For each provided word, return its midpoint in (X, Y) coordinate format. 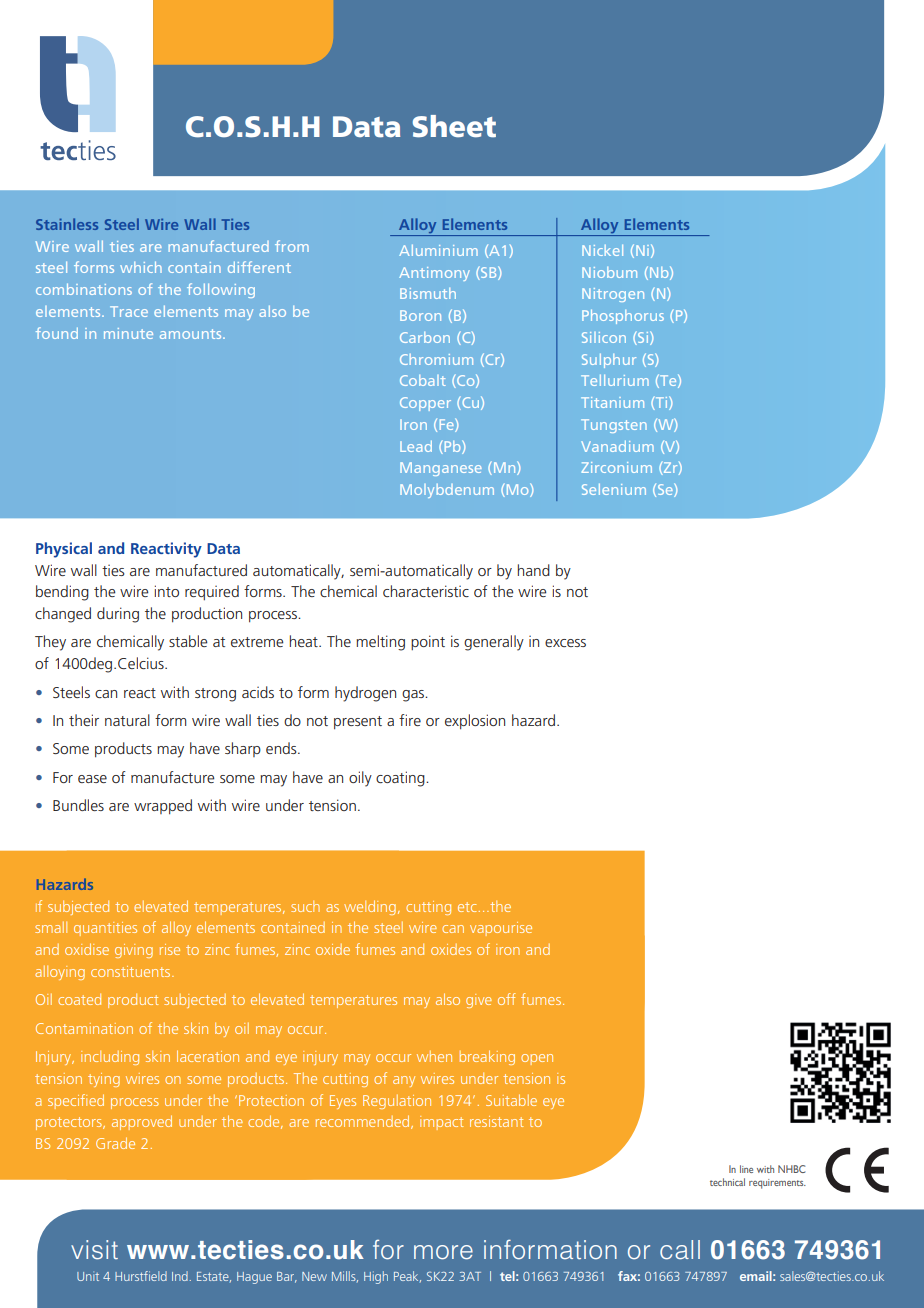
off (507, 999)
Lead (416, 446)
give (479, 1001)
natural (127, 720)
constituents (132, 971)
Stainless (67, 224)
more (443, 1252)
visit (94, 1250)
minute (128, 333)
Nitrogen (613, 295)
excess (565, 643)
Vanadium (617, 446)
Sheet (454, 126)
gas (414, 696)
